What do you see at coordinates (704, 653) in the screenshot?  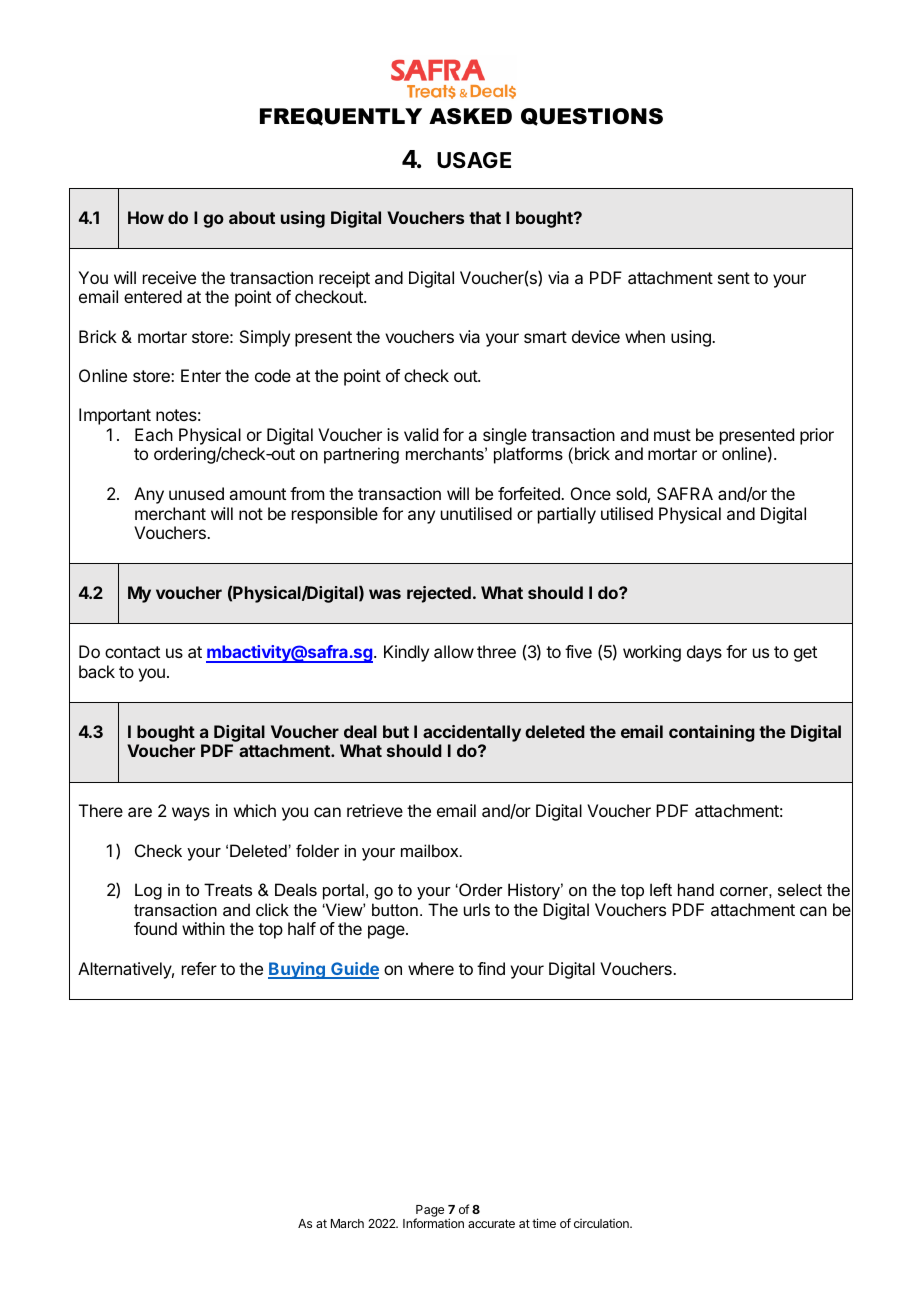 I see `days` at bounding box center [704, 653].
